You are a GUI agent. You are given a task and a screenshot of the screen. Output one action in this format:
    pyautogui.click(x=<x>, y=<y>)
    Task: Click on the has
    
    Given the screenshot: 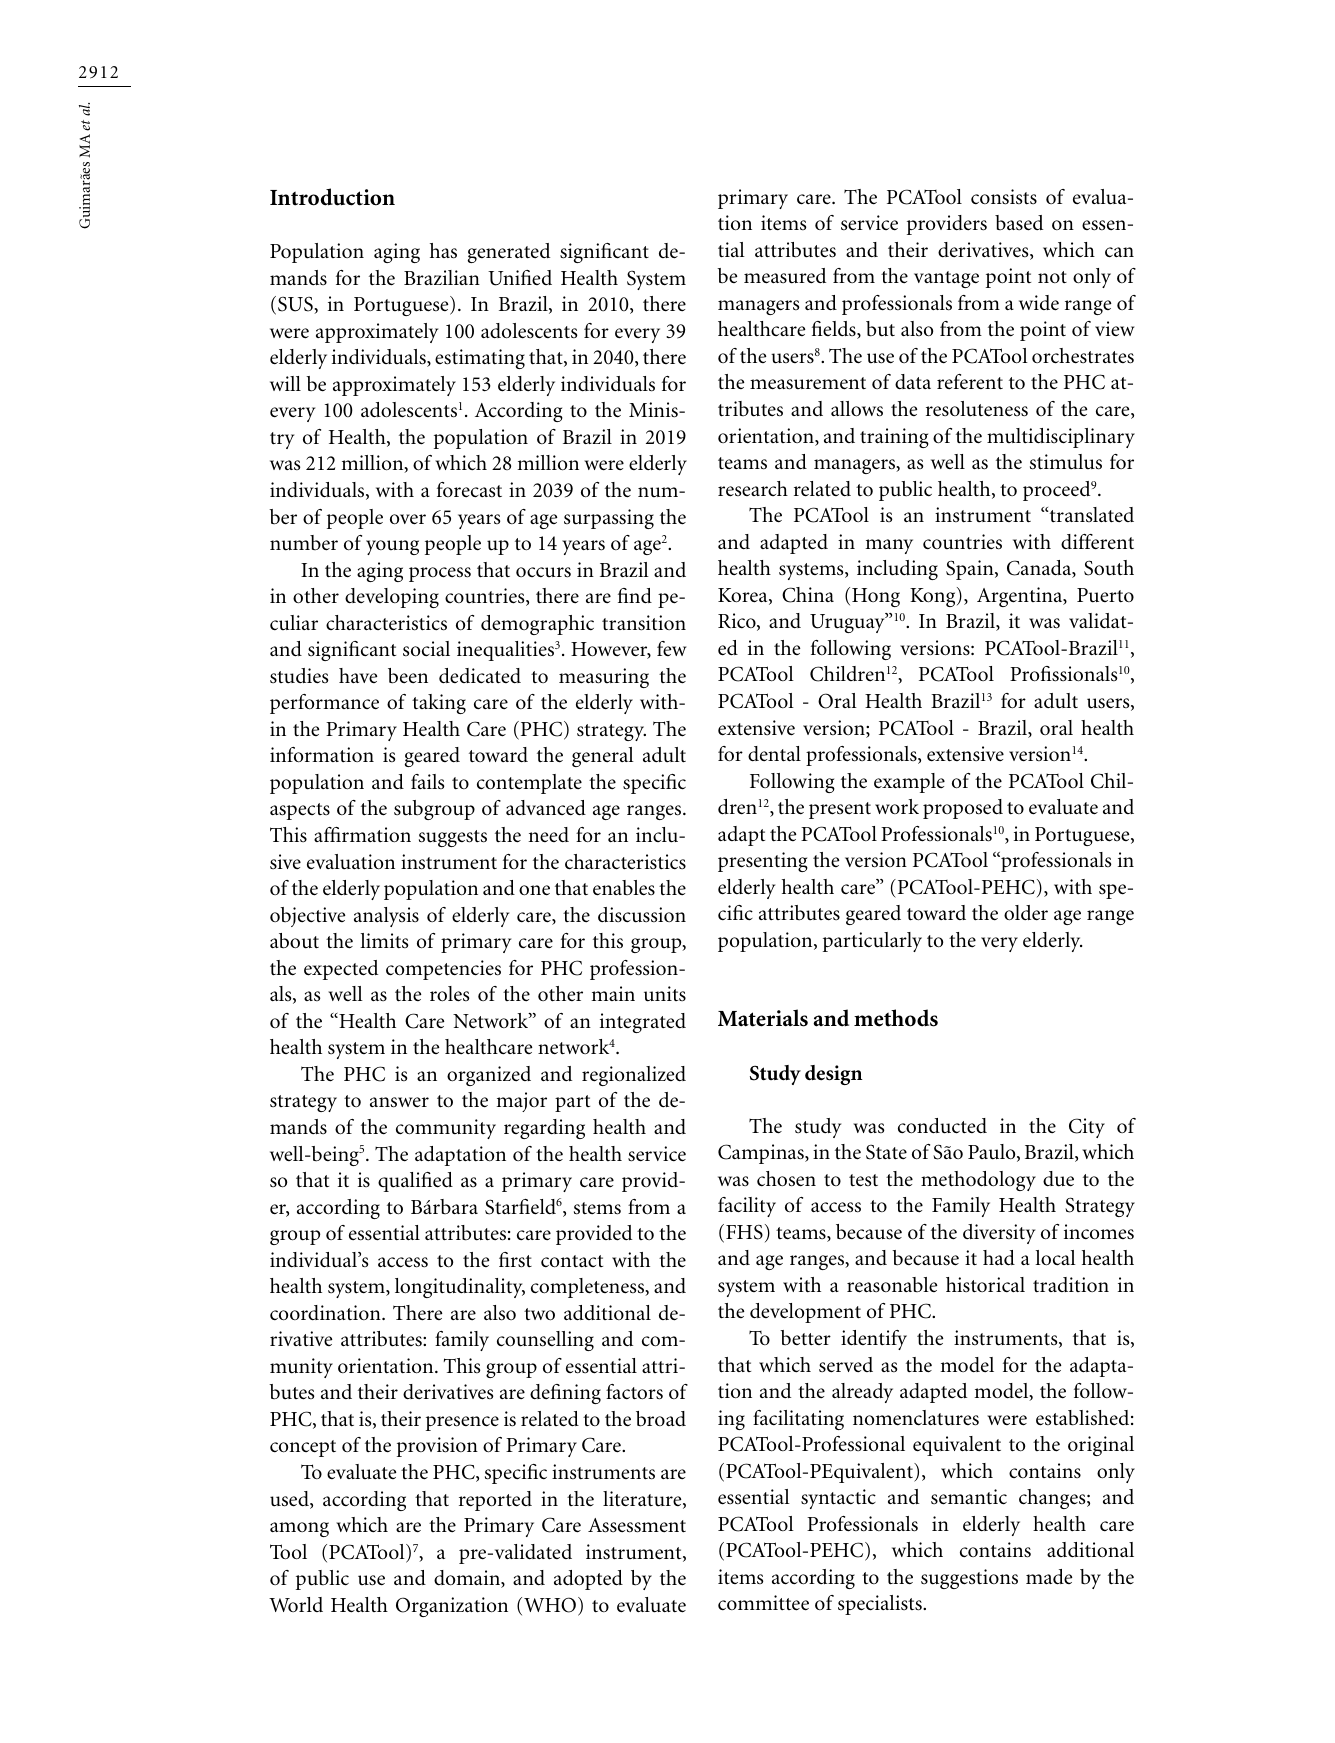 What is the action you would take?
    pyautogui.click(x=443, y=251)
